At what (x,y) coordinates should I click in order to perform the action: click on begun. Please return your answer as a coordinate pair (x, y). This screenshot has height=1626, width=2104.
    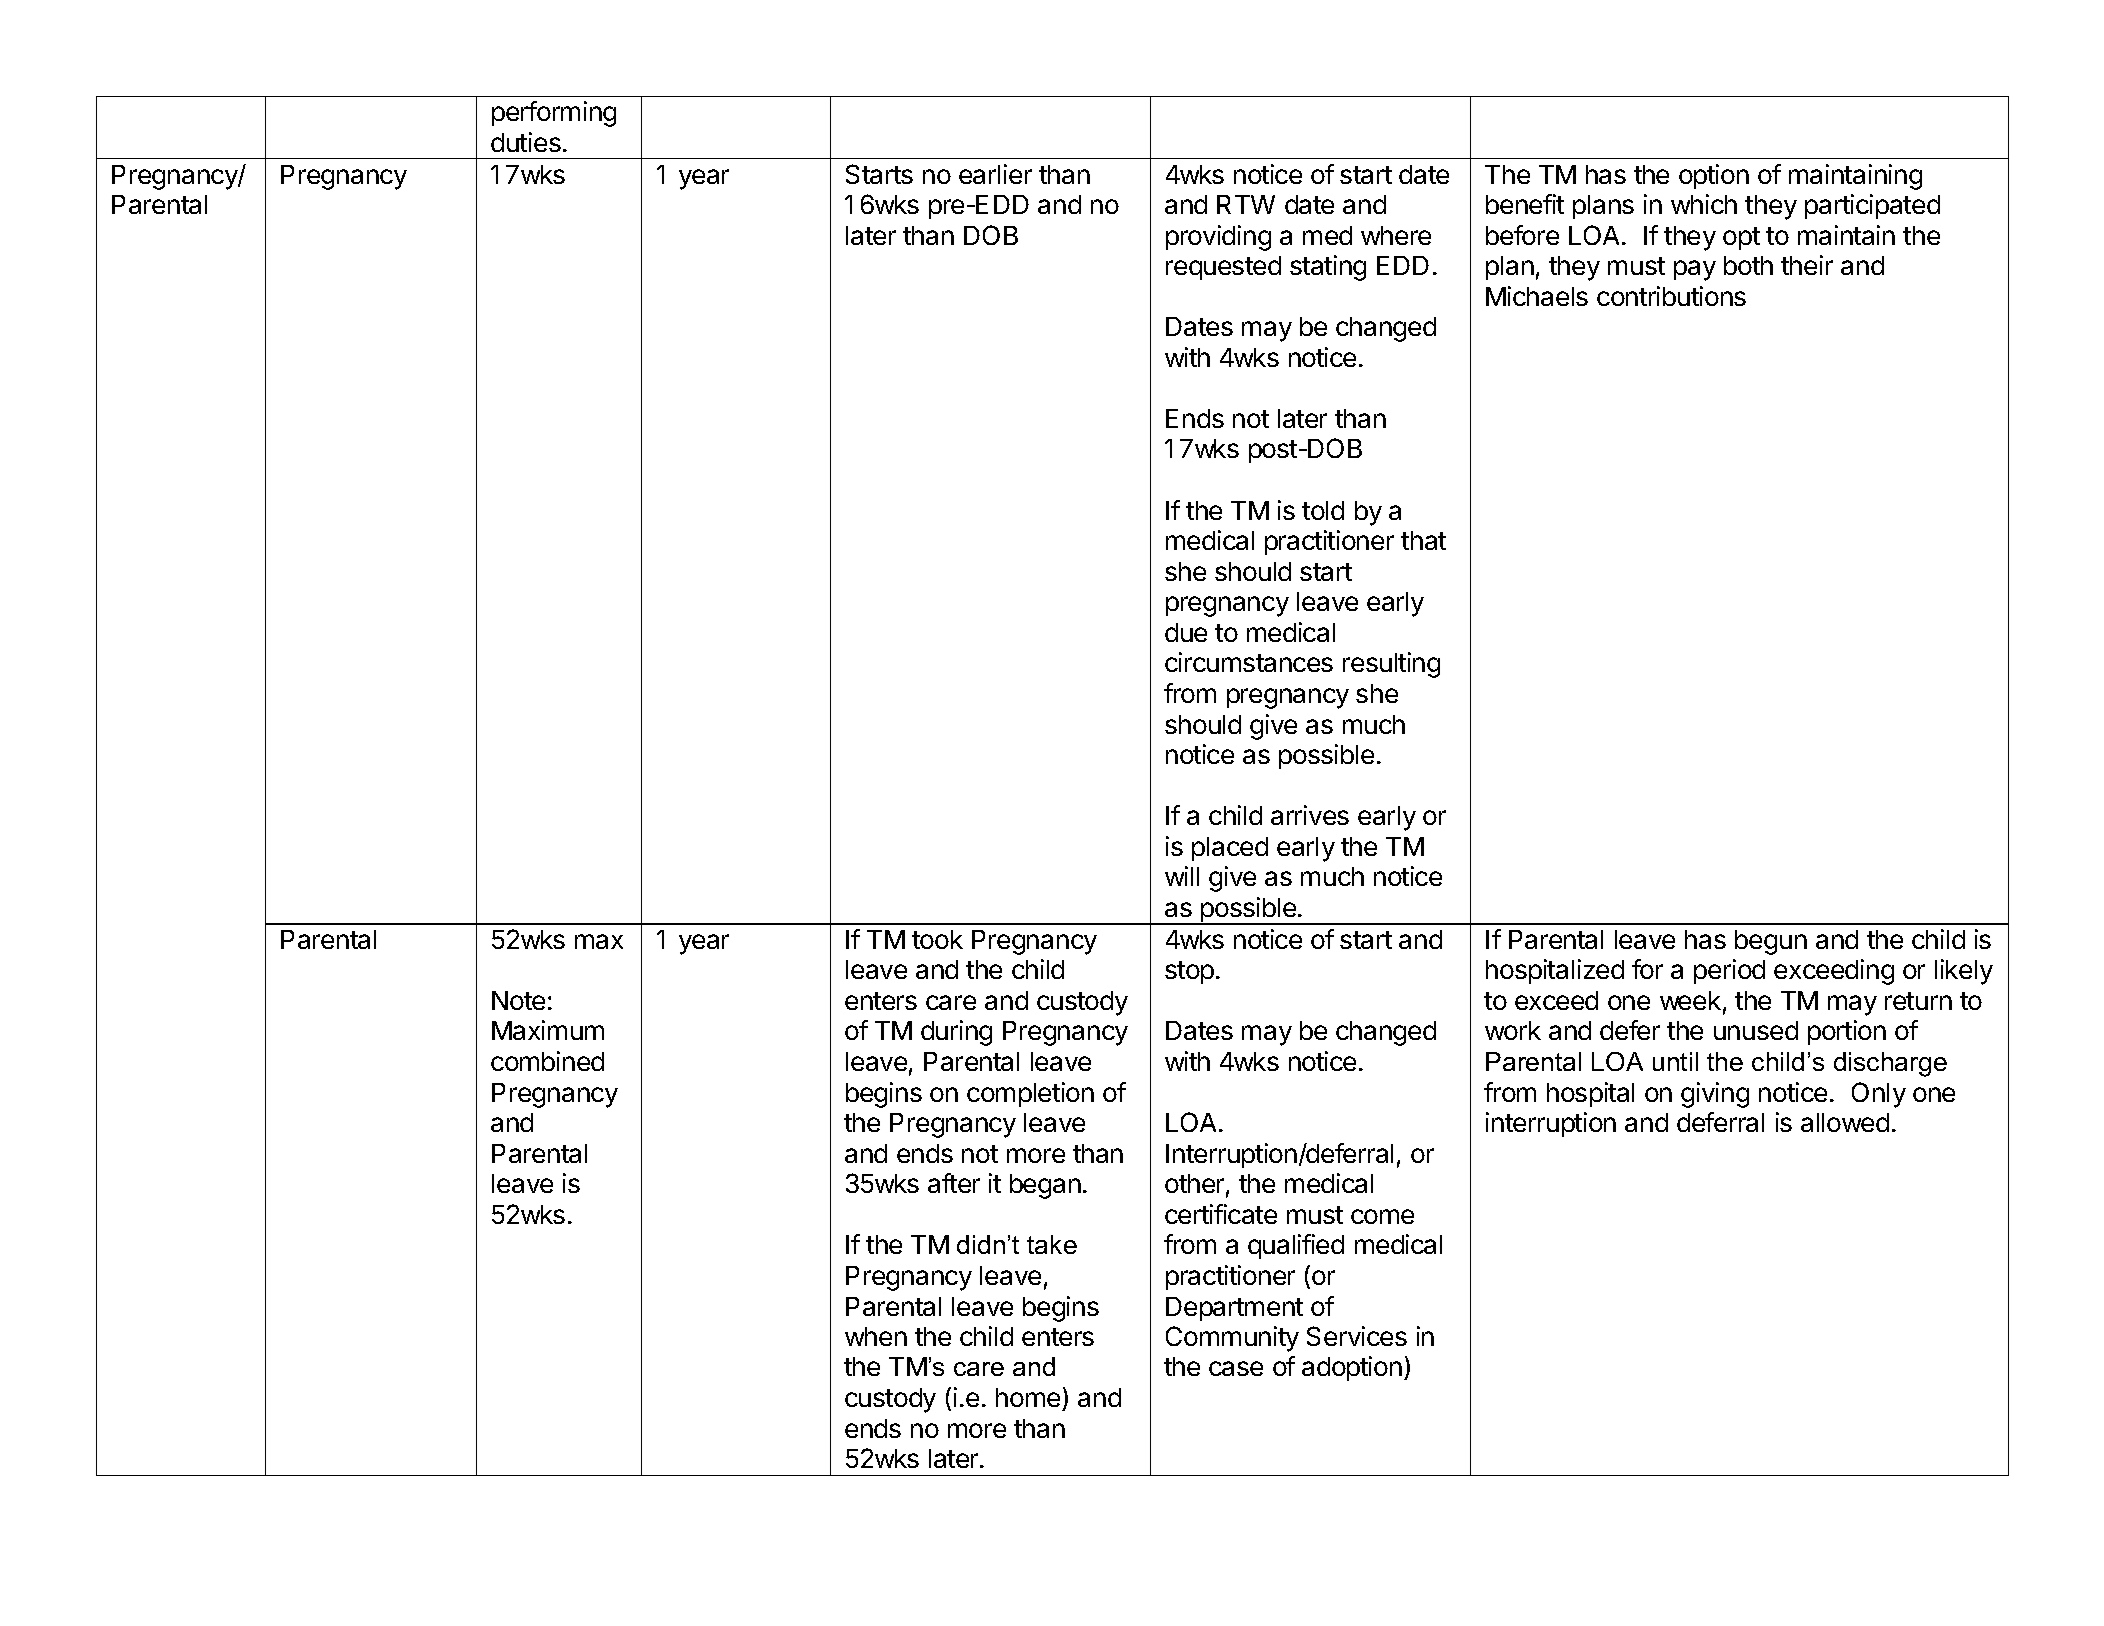
    Looking at the image, I should click on (1771, 942).
